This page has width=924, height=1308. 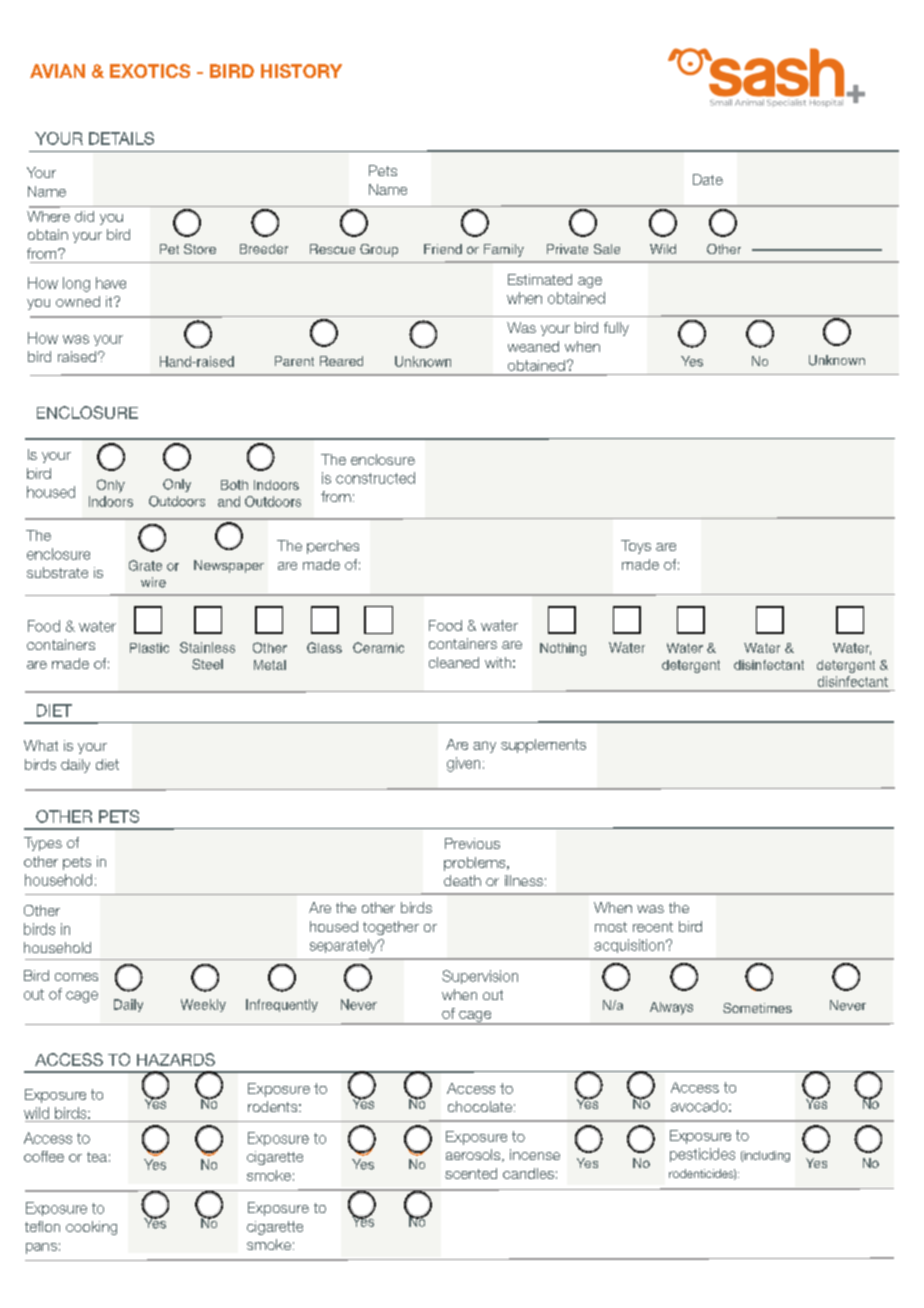 I want to click on Previous, so click(x=472, y=843).
